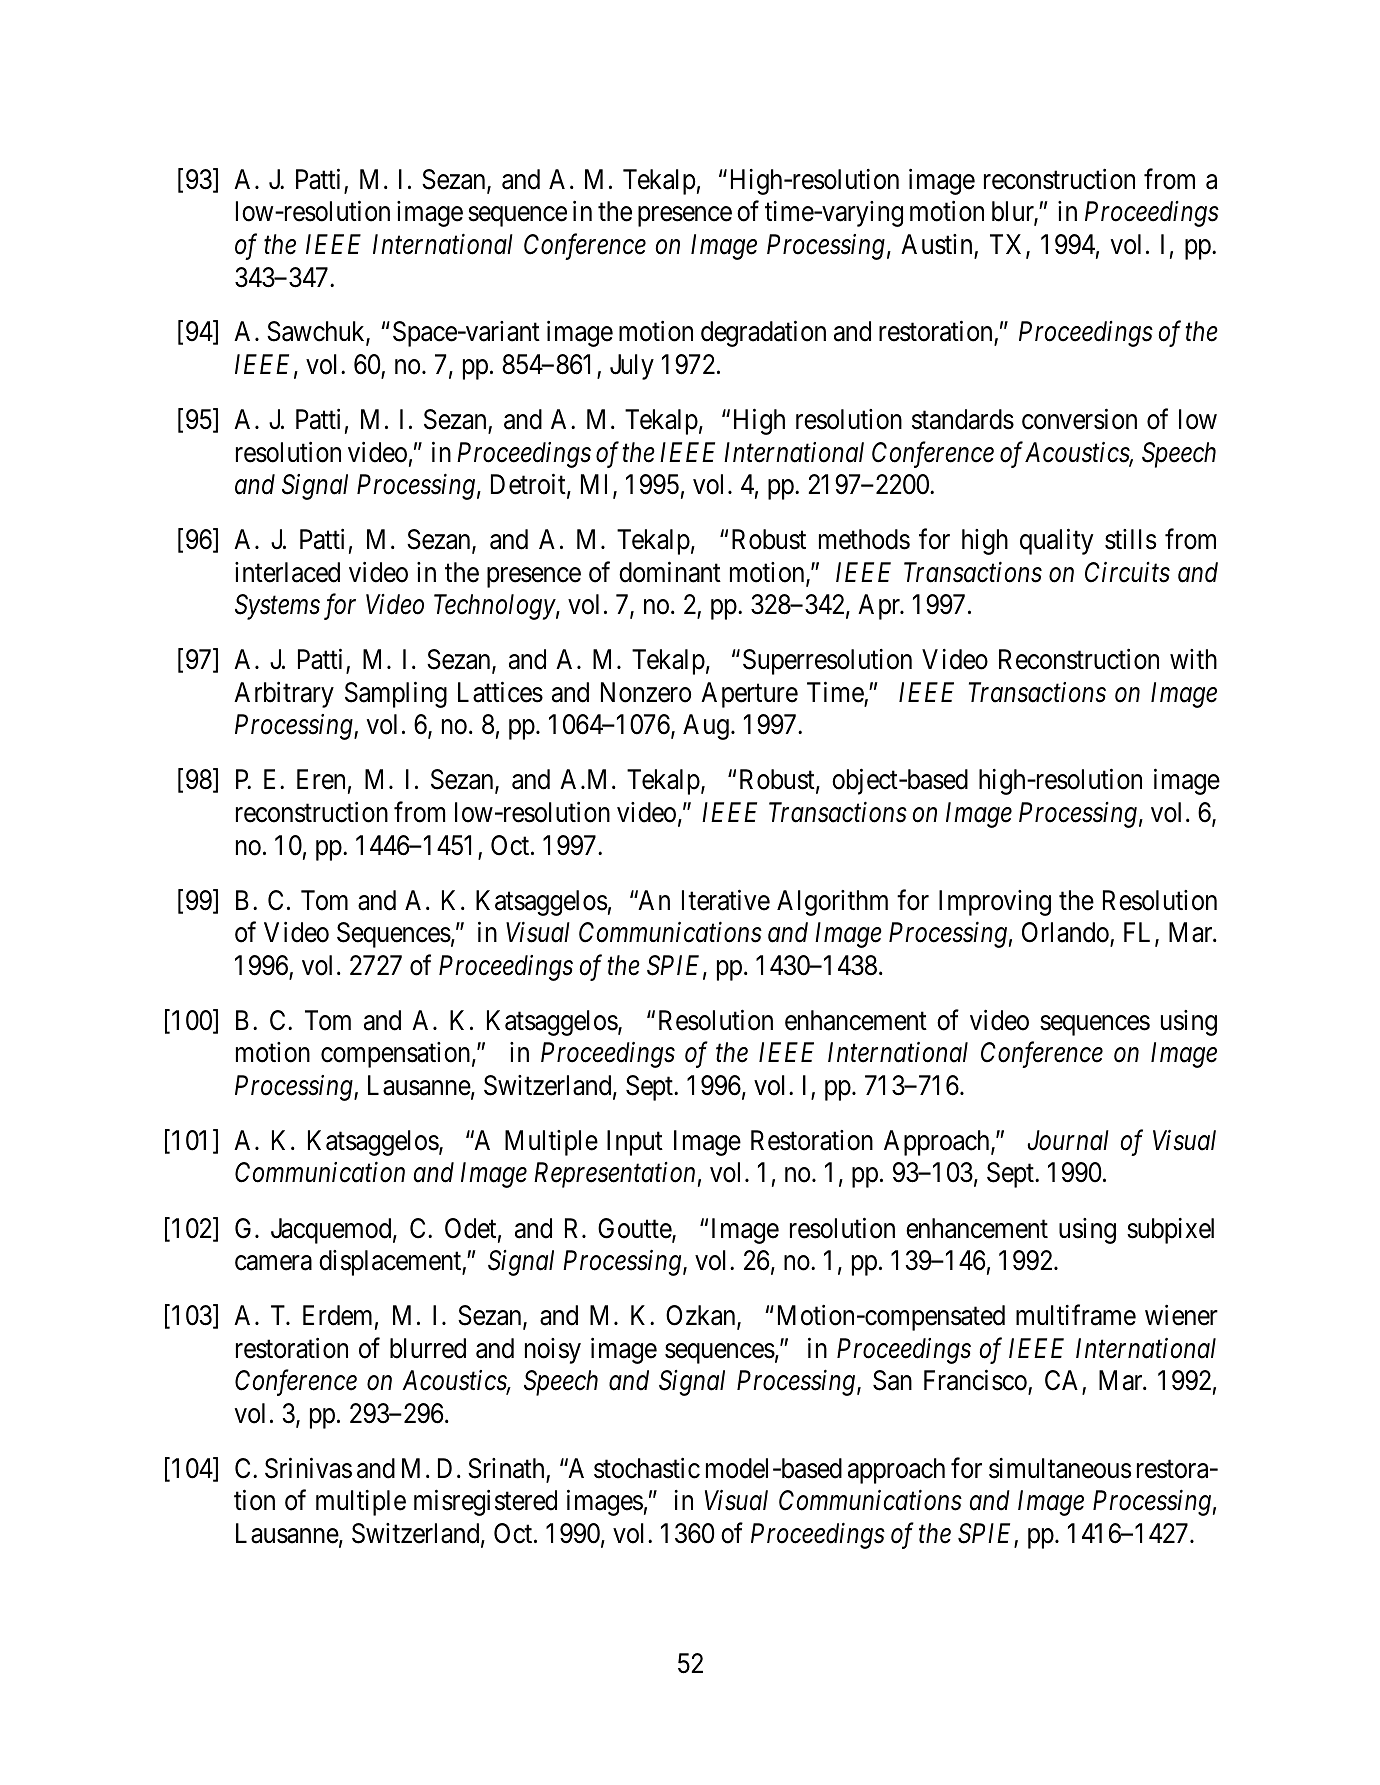 The width and height of the image is (1380, 1785). What do you see at coordinates (1193, 659) in the image?
I see `with` at bounding box center [1193, 659].
